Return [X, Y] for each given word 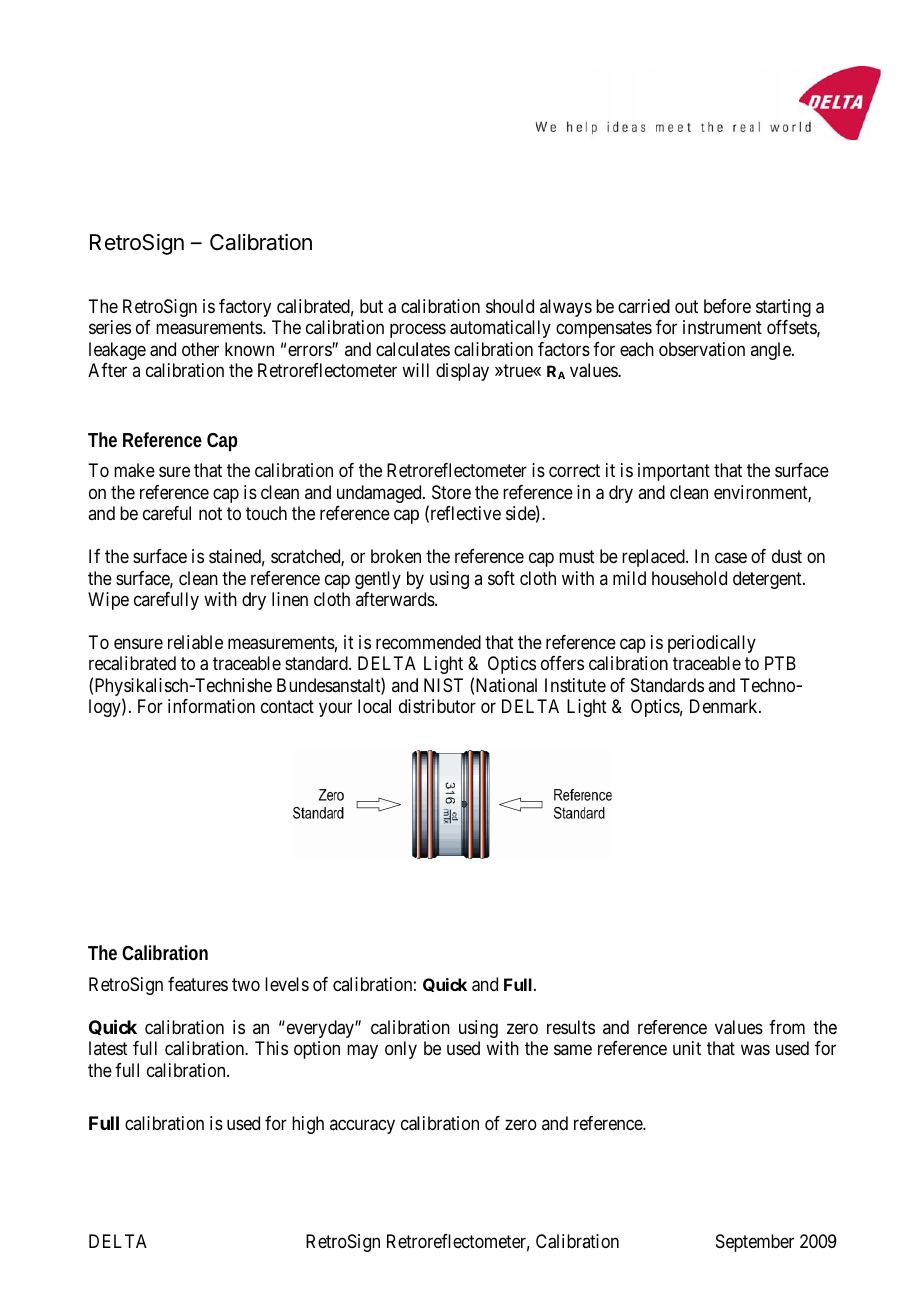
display [462, 372]
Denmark [725, 706]
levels [287, 984]
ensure [138, 643]
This [271, 1048]
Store [451, 492]
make [134, 470]
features [198, 984]
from [787, 1027]
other [200, 349]
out [686, 306]
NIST [443, 685]
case [731, 558]
